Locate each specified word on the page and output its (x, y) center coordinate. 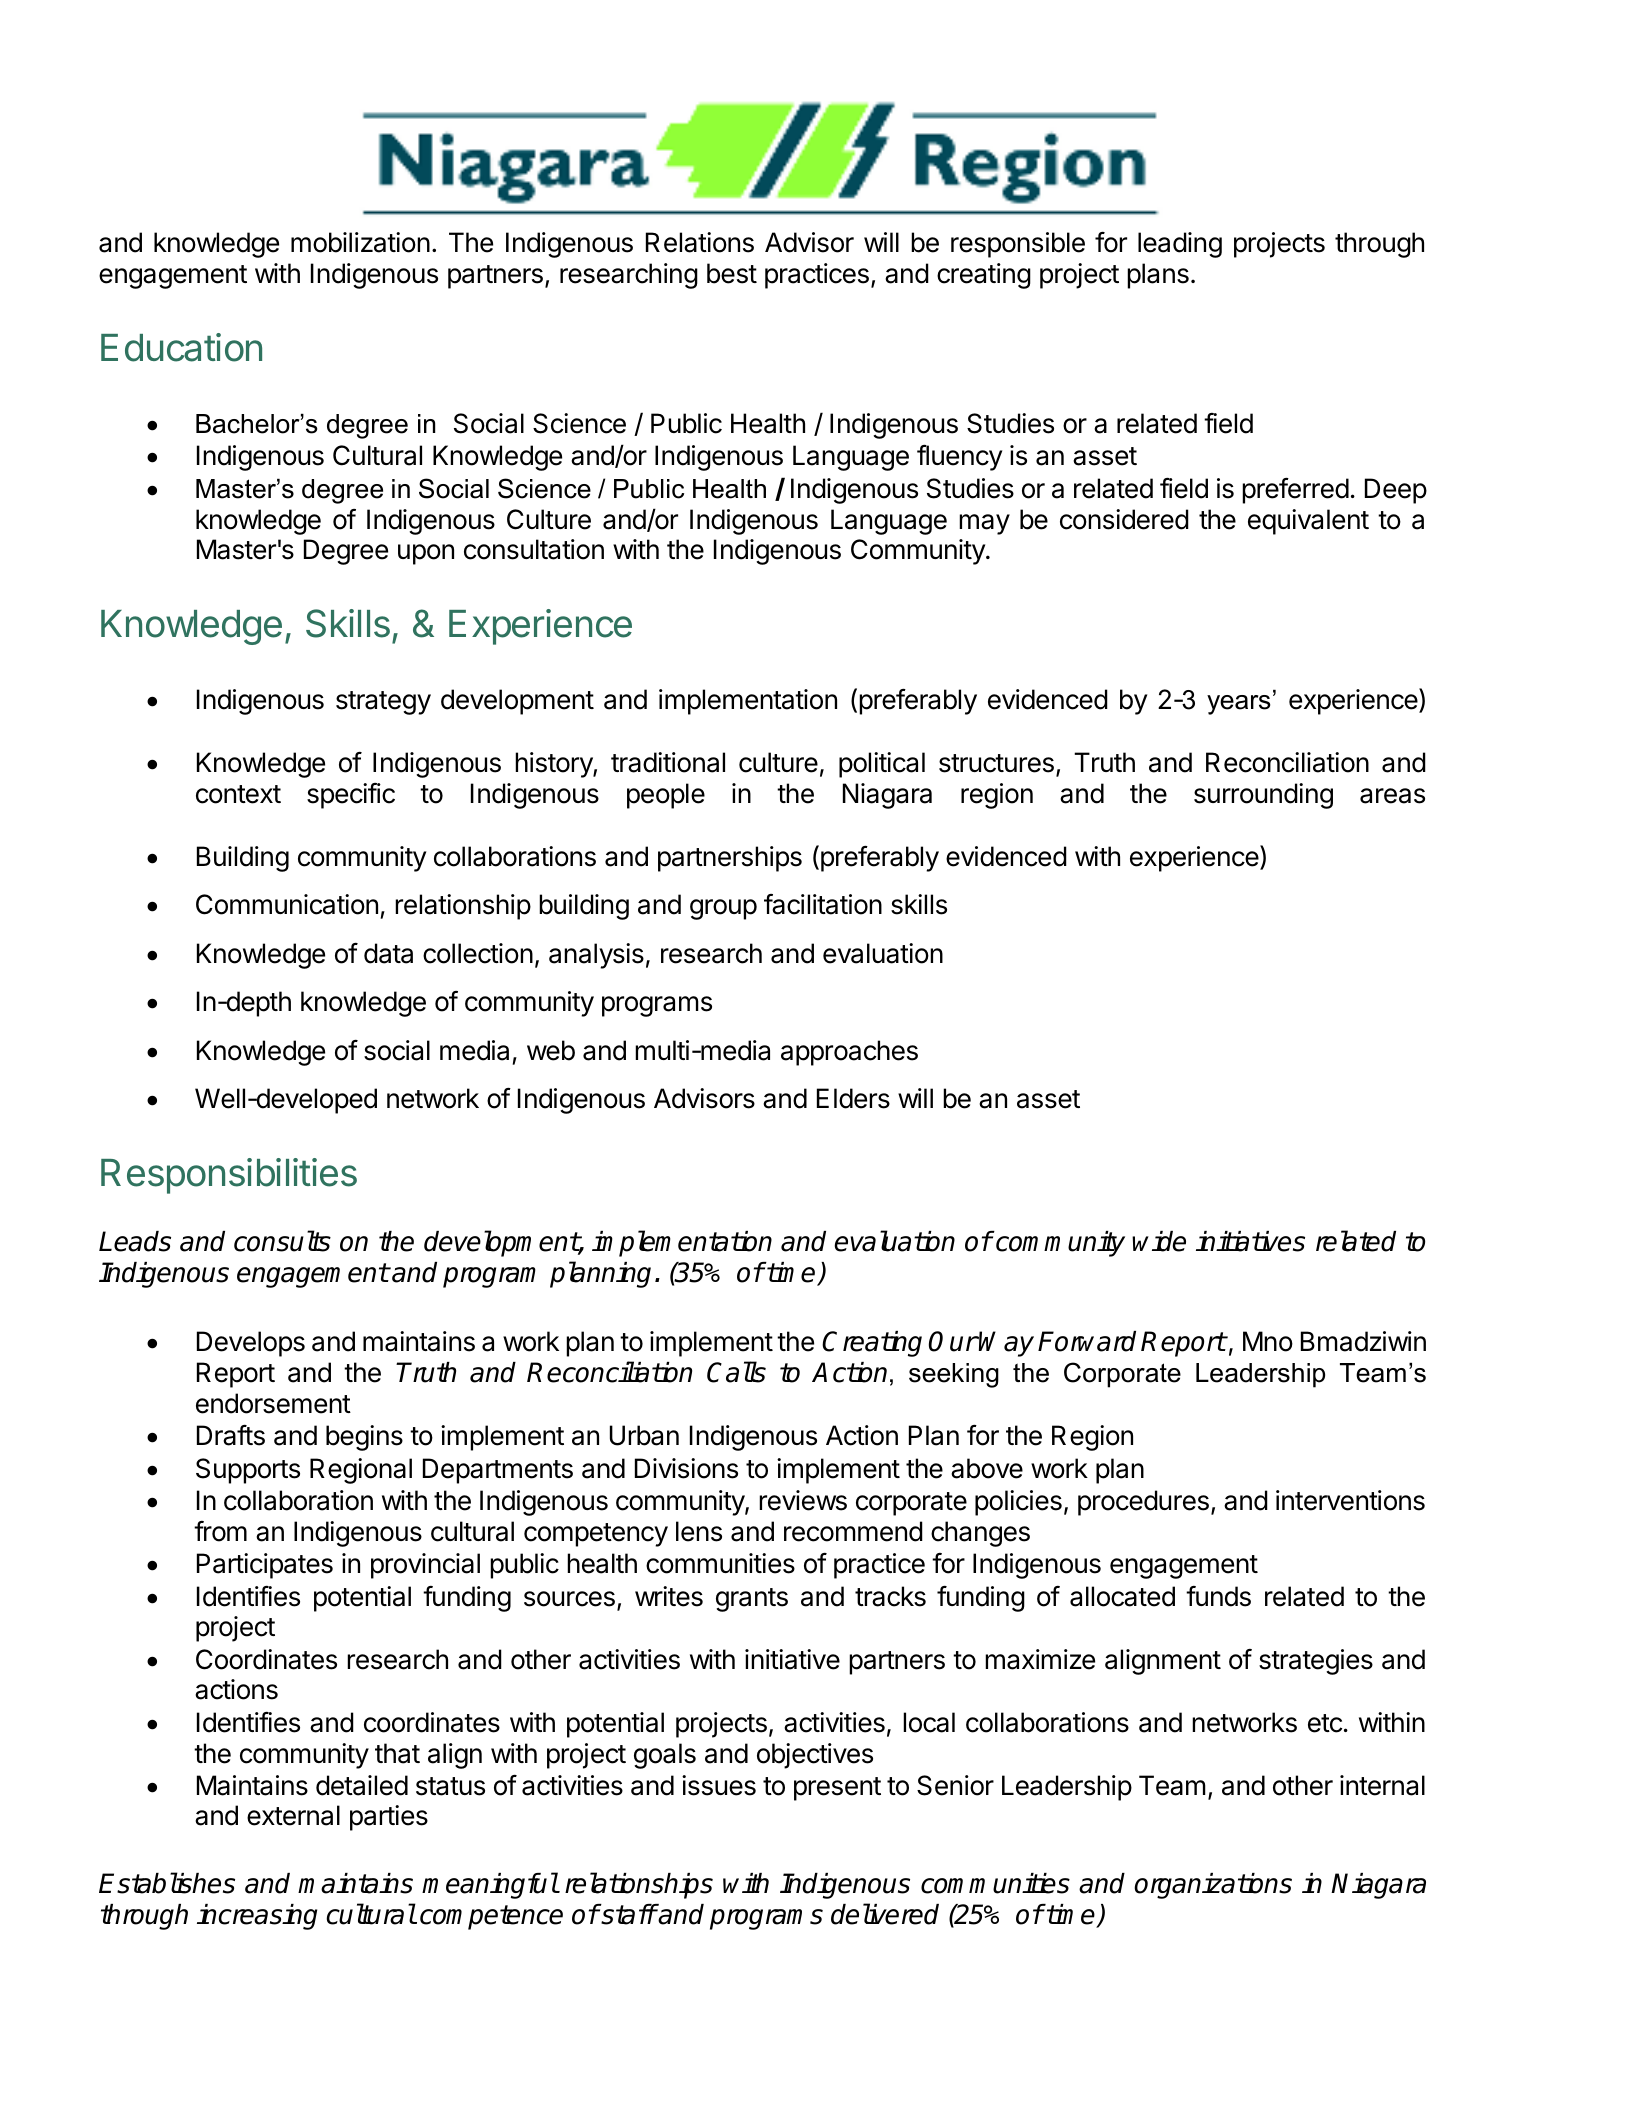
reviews (803, 1500)
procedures (1143, 1503)
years (1238, 705)
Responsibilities (229, 1176)
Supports (248, 1471)
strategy (383, 703)
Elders (853, 1098)
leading (1180, 245)
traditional (668, 762)
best (732, 273)
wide (1159, 1241)
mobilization (360, 242)
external (293, 1815)
